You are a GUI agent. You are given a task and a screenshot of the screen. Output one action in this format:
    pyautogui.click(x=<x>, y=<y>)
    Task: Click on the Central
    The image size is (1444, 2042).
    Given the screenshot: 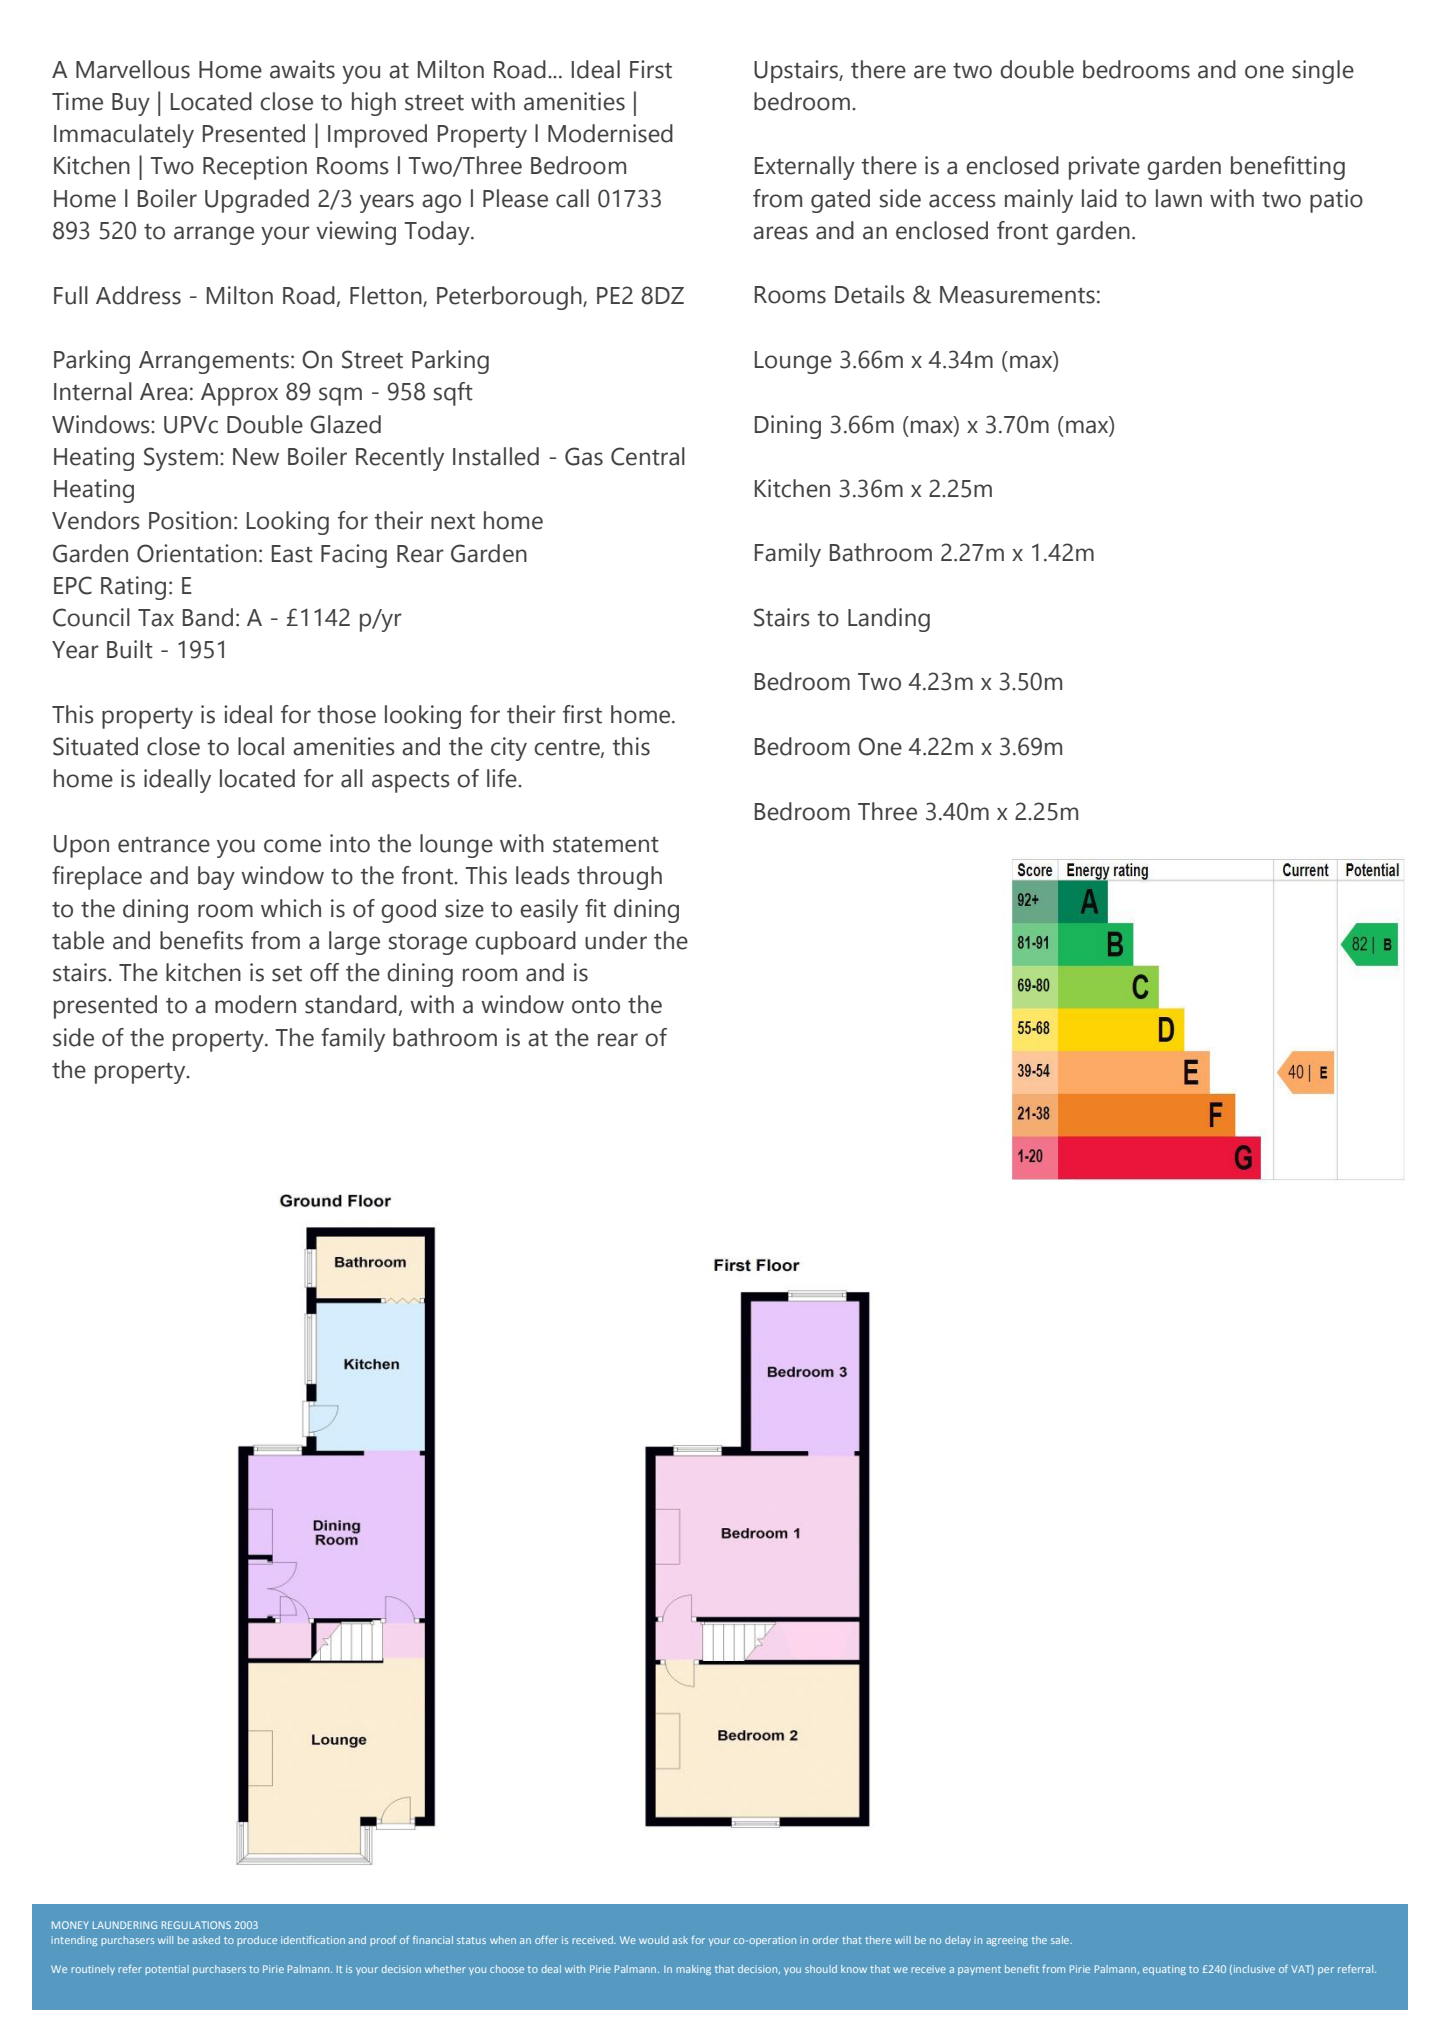 What is the action you would take?
    pyautogui.click(x=648, y=456)
